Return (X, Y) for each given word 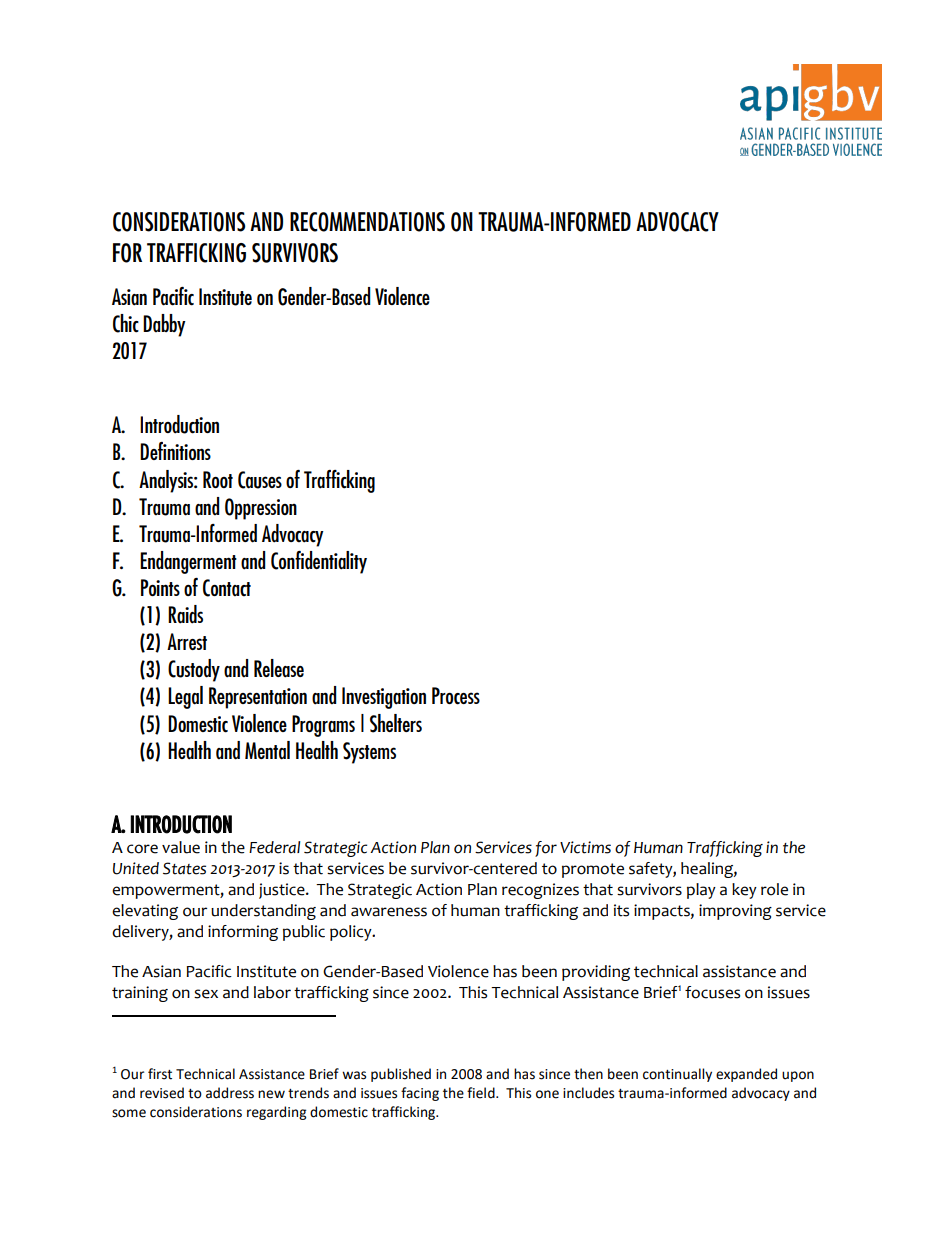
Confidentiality (319, 562)
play (701, 891)
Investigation (384, 698)
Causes (260, 480)
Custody (194, 670)
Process (456, 696)
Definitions (175, 451)
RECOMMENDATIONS (367, 222)
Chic (126, 323)
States (184, 868)
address (230, 1093)
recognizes (540, 891)
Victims (585, 847)
